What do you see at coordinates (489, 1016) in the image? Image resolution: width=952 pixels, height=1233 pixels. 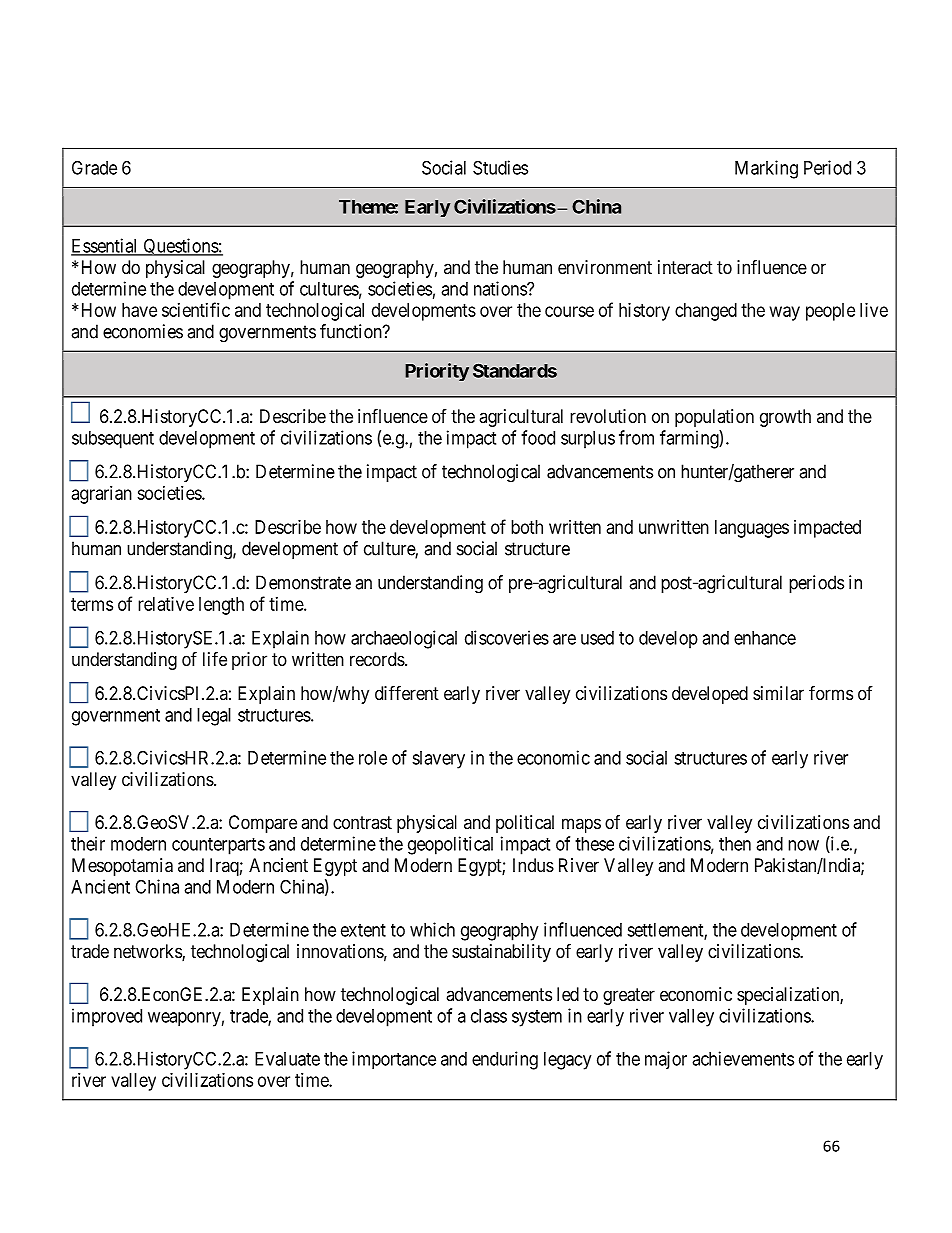 I see `class` at bounding box center [489, 1016].
